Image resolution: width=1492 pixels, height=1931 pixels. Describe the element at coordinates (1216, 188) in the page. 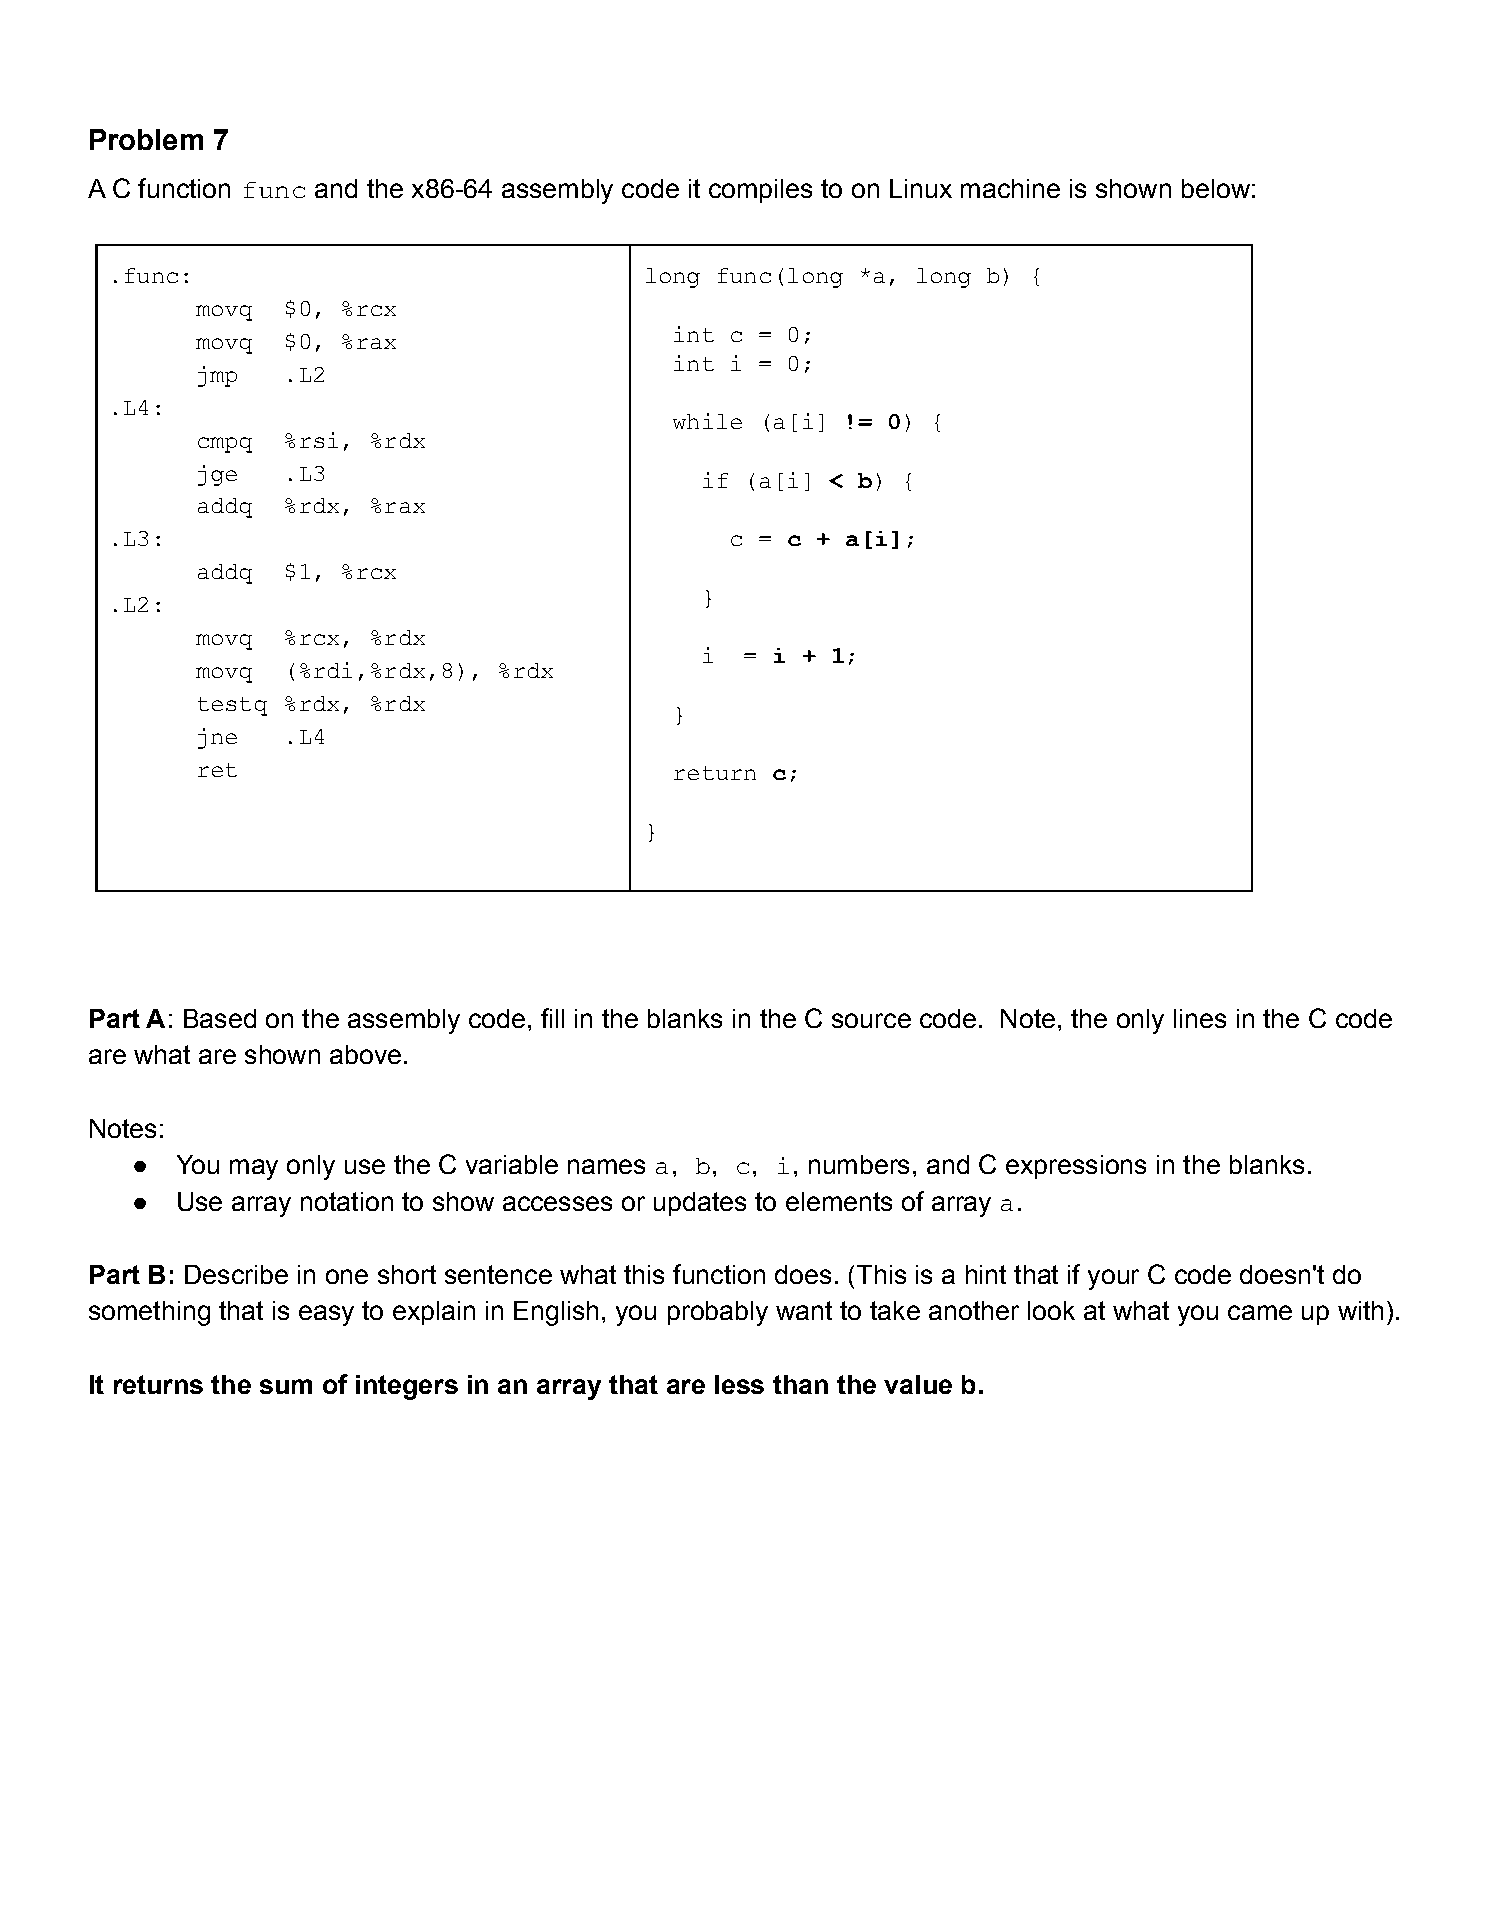

I see `below` at that location.
